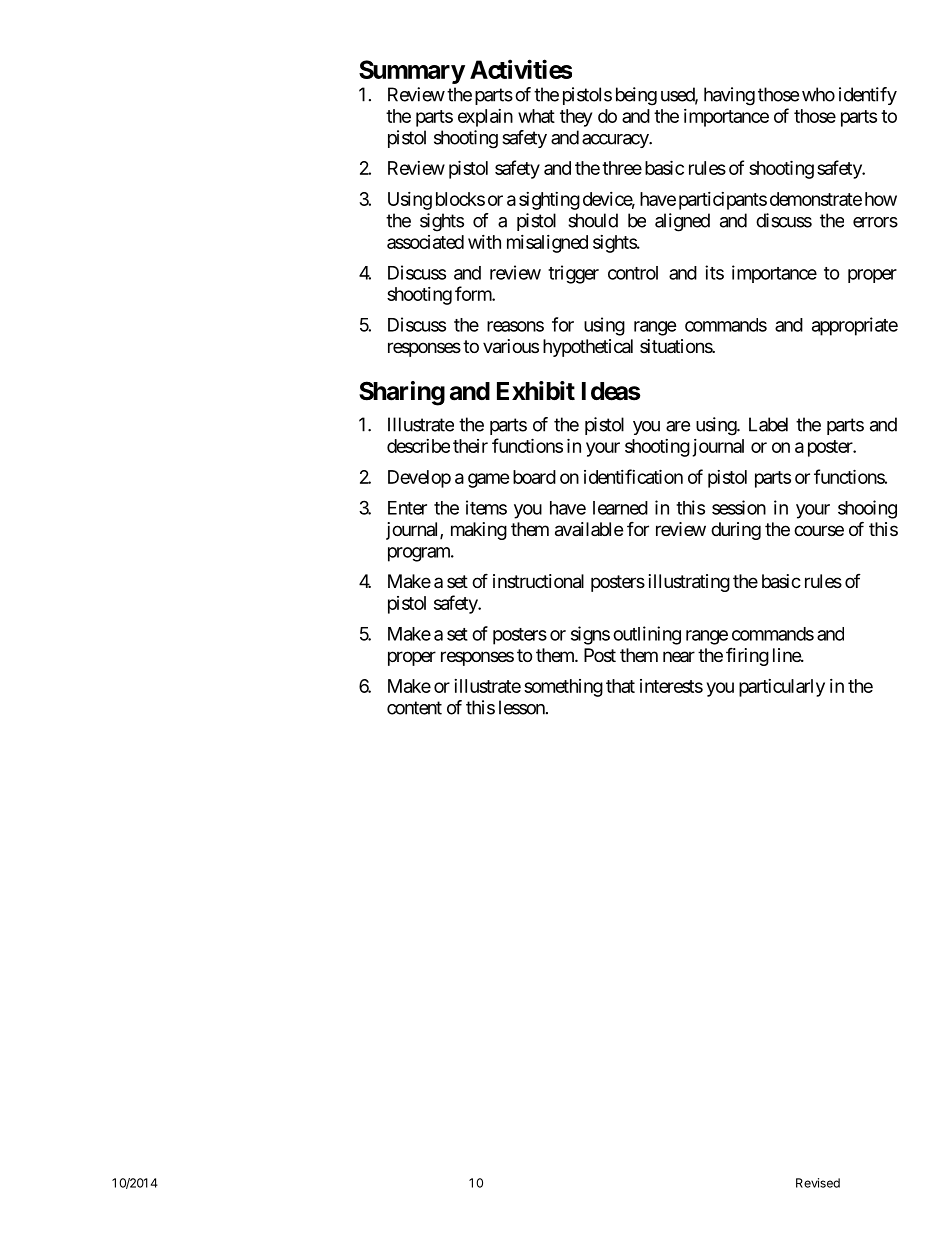  I want to click on explain, so click(485, 118).
